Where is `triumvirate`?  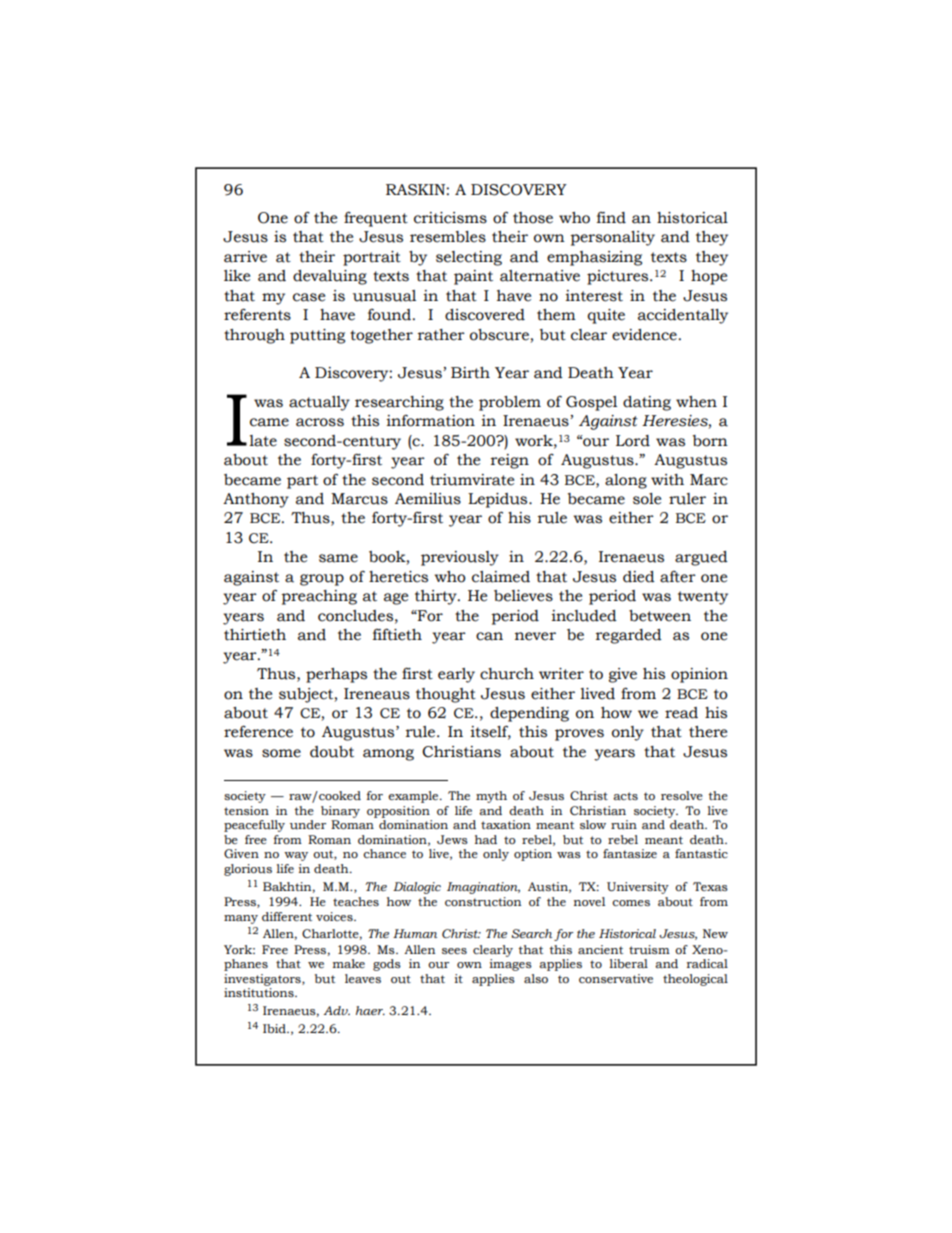
triumvirate is located at coordinates (472, 480).
